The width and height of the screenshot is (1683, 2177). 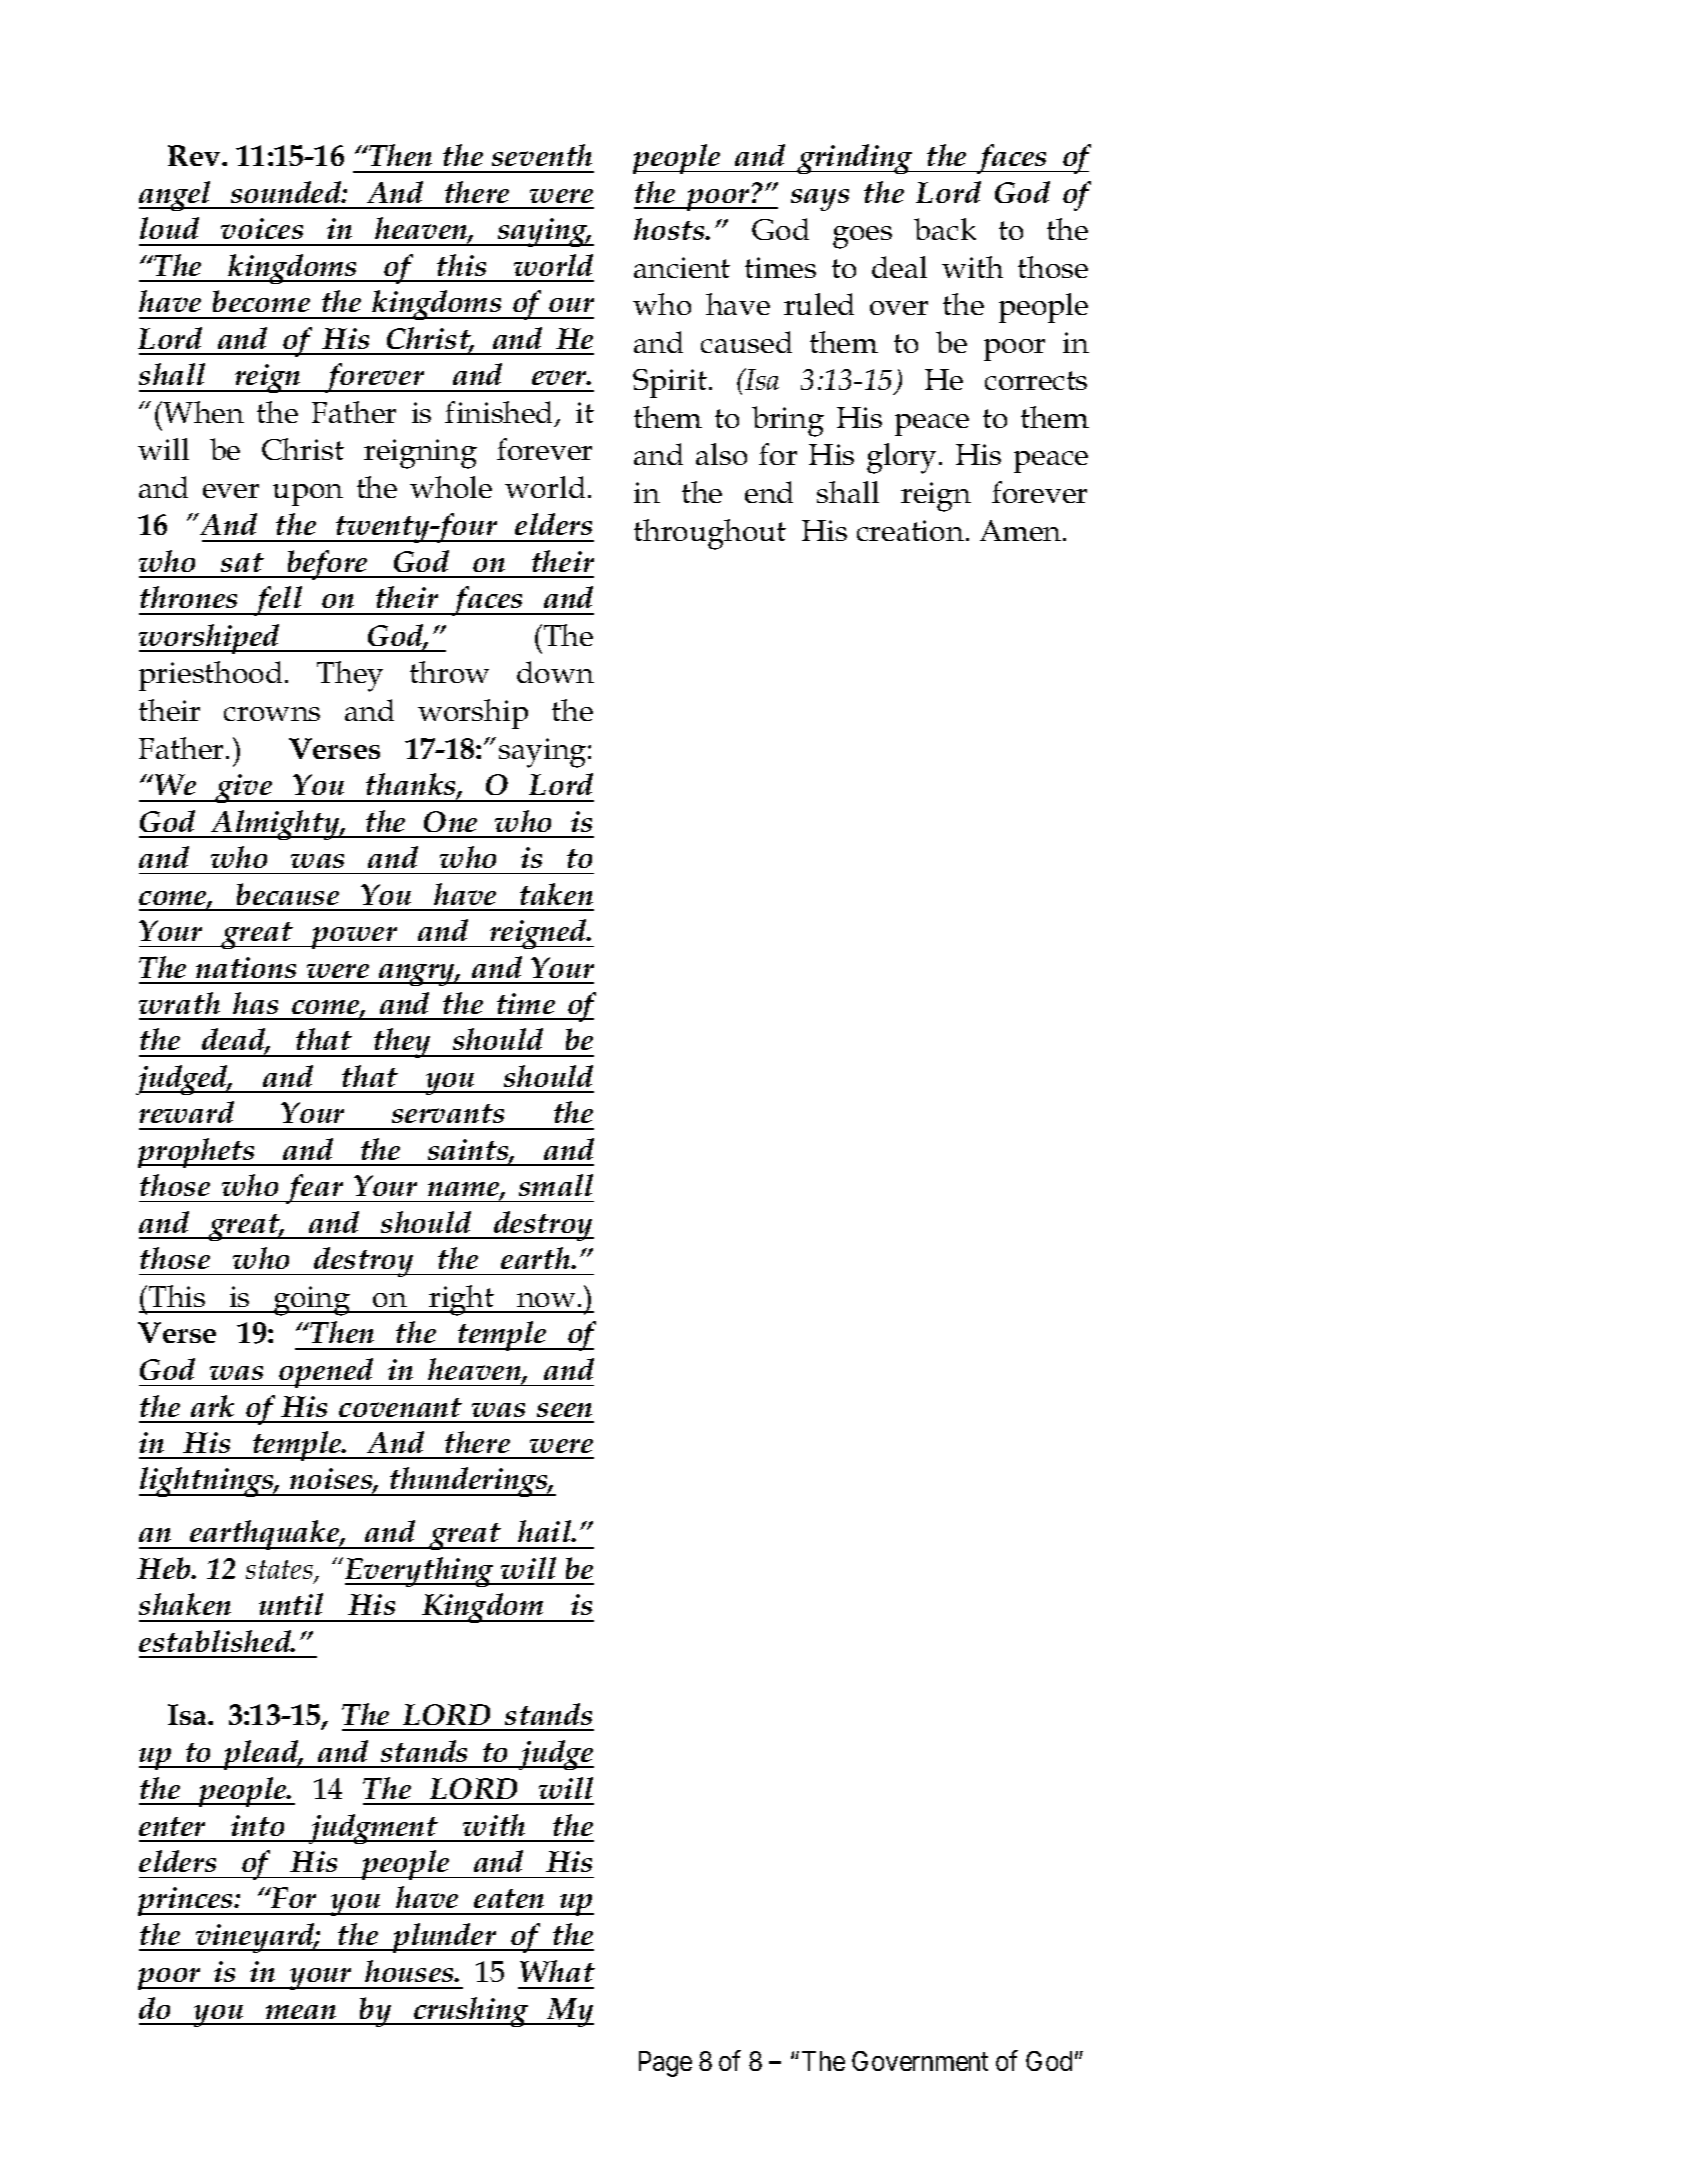 I want to click on Page, so click(x=665, y=2064).
